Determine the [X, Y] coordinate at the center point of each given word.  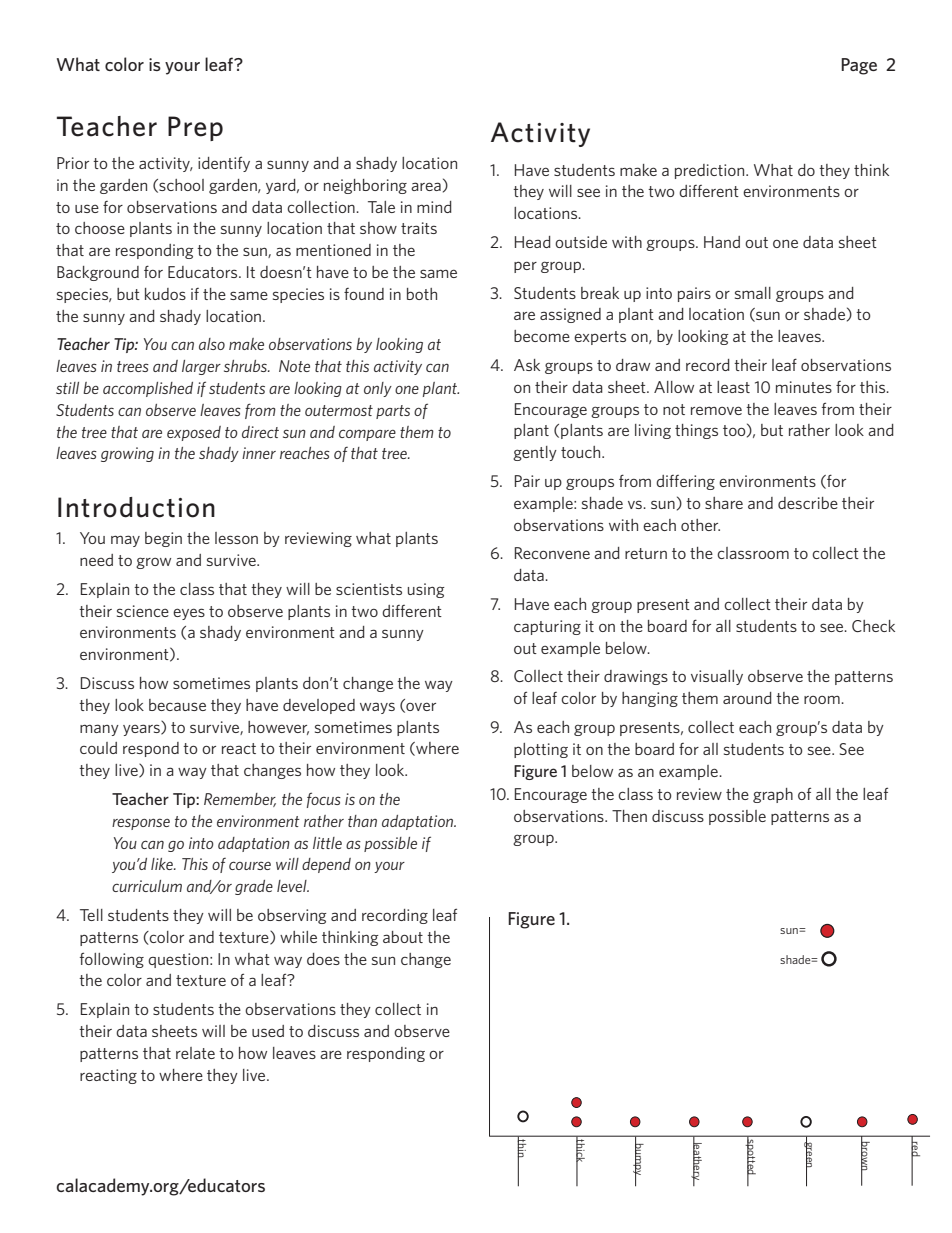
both [422, 294]
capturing [547, 627]
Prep [195, 128]
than [362, 821]
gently [535, 453]
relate [195, 1053]
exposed [194, 433]
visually [717, 677]
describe [808, 503]
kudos [165, 294]
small [753, 293]
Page [859, 66]
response [141, 824]
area [426, 186]
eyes [189, 614]
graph [773, 795]
